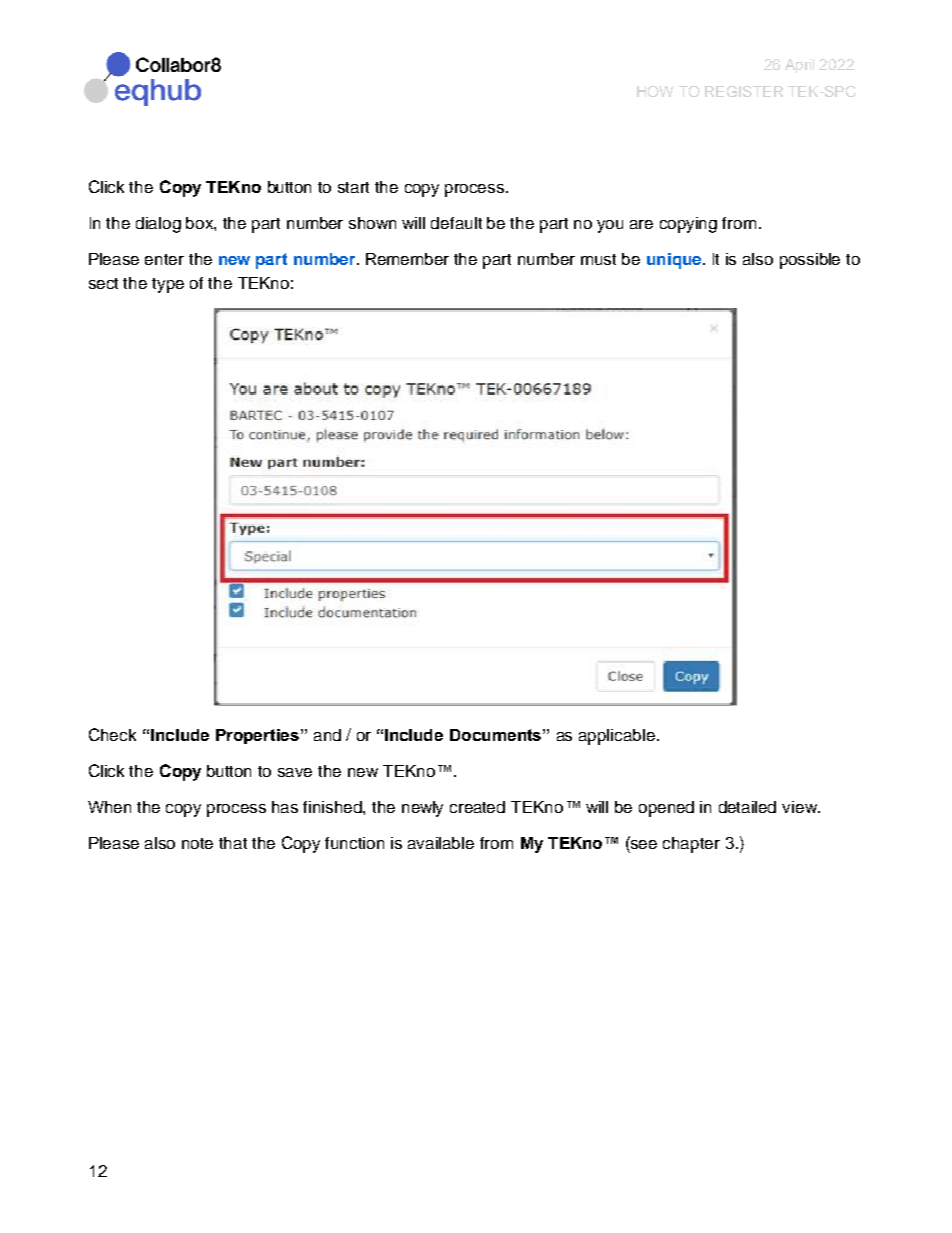  What do you see at coordinates (810, 261) in the screenshot?
I see `possible` at bounding box center [810, 261].
